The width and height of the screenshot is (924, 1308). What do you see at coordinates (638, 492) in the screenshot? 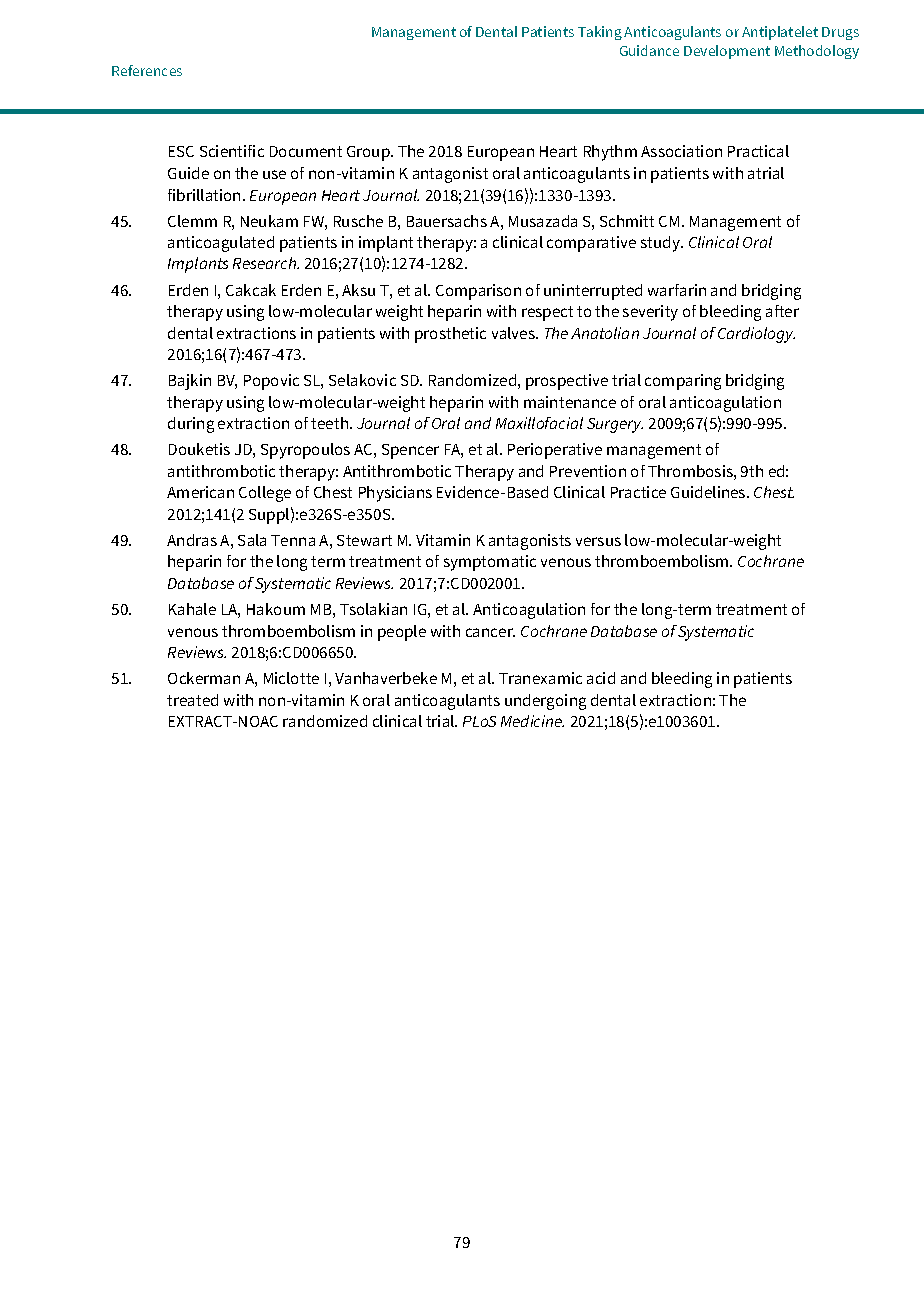
I see `Practice` at bounding box center [638, 492].
